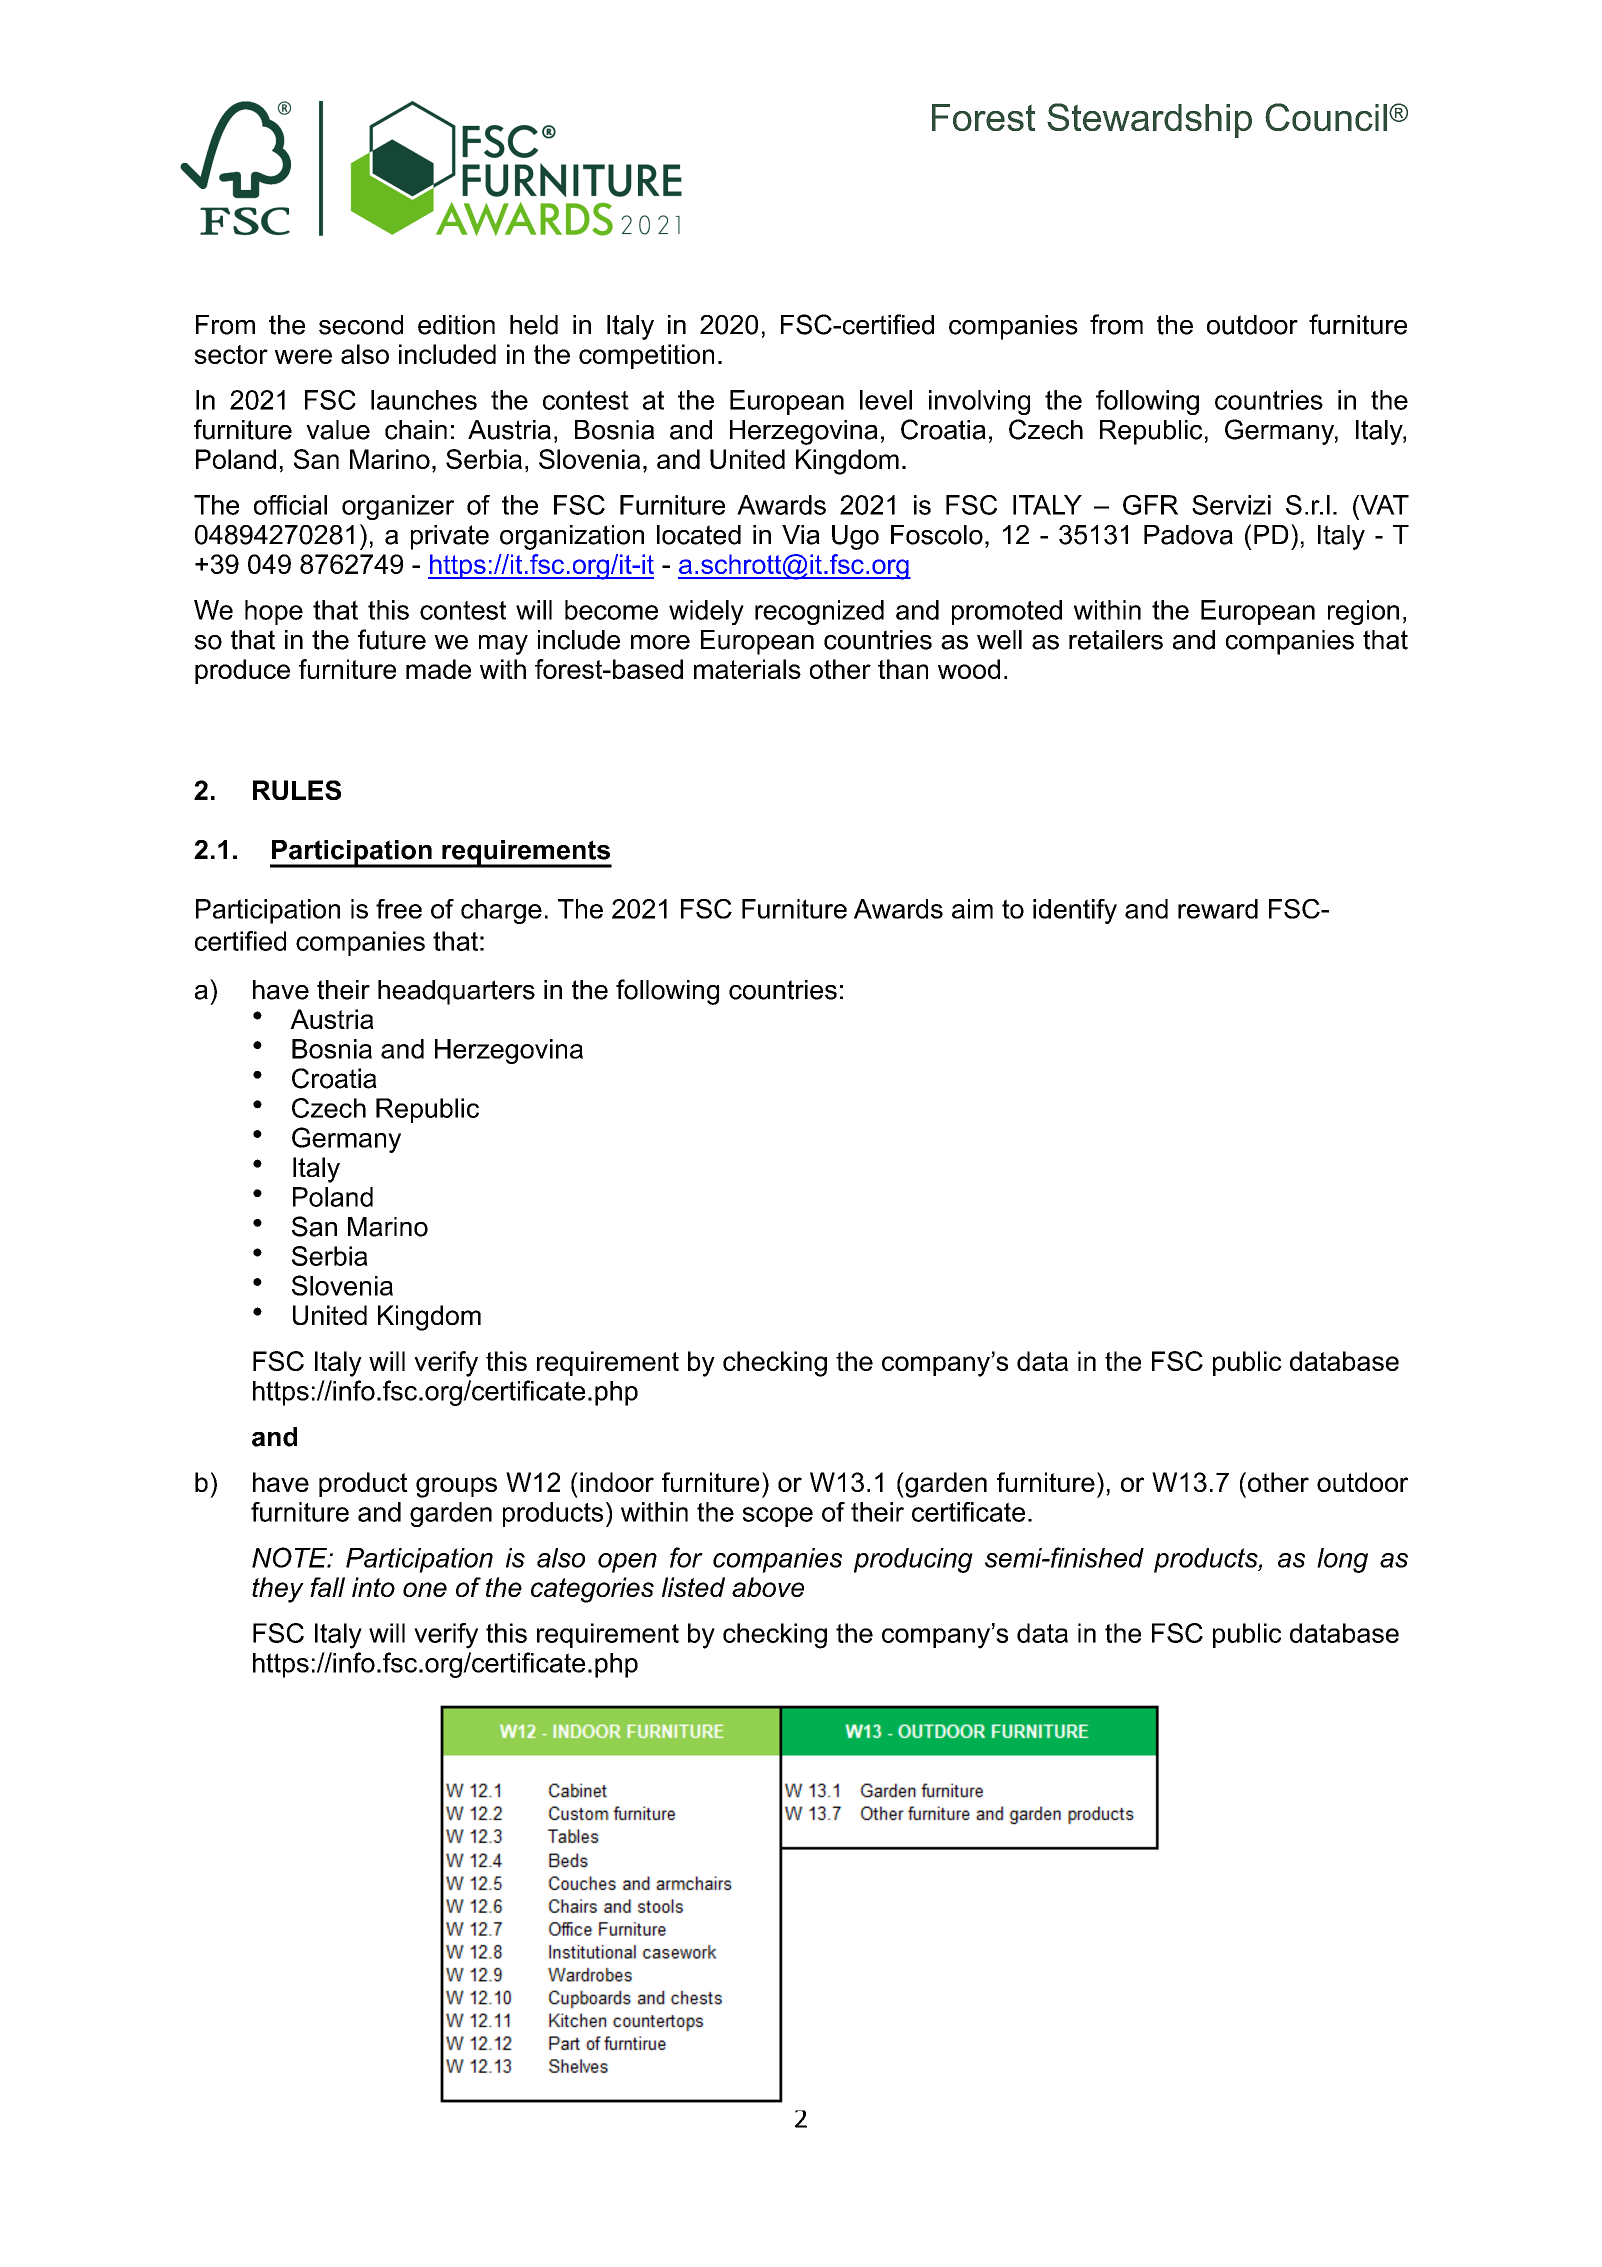 The image size is (1602, 2267). Describe the element at coordinates (777, 1560) in the screenshot. I see `companies` at that location.
